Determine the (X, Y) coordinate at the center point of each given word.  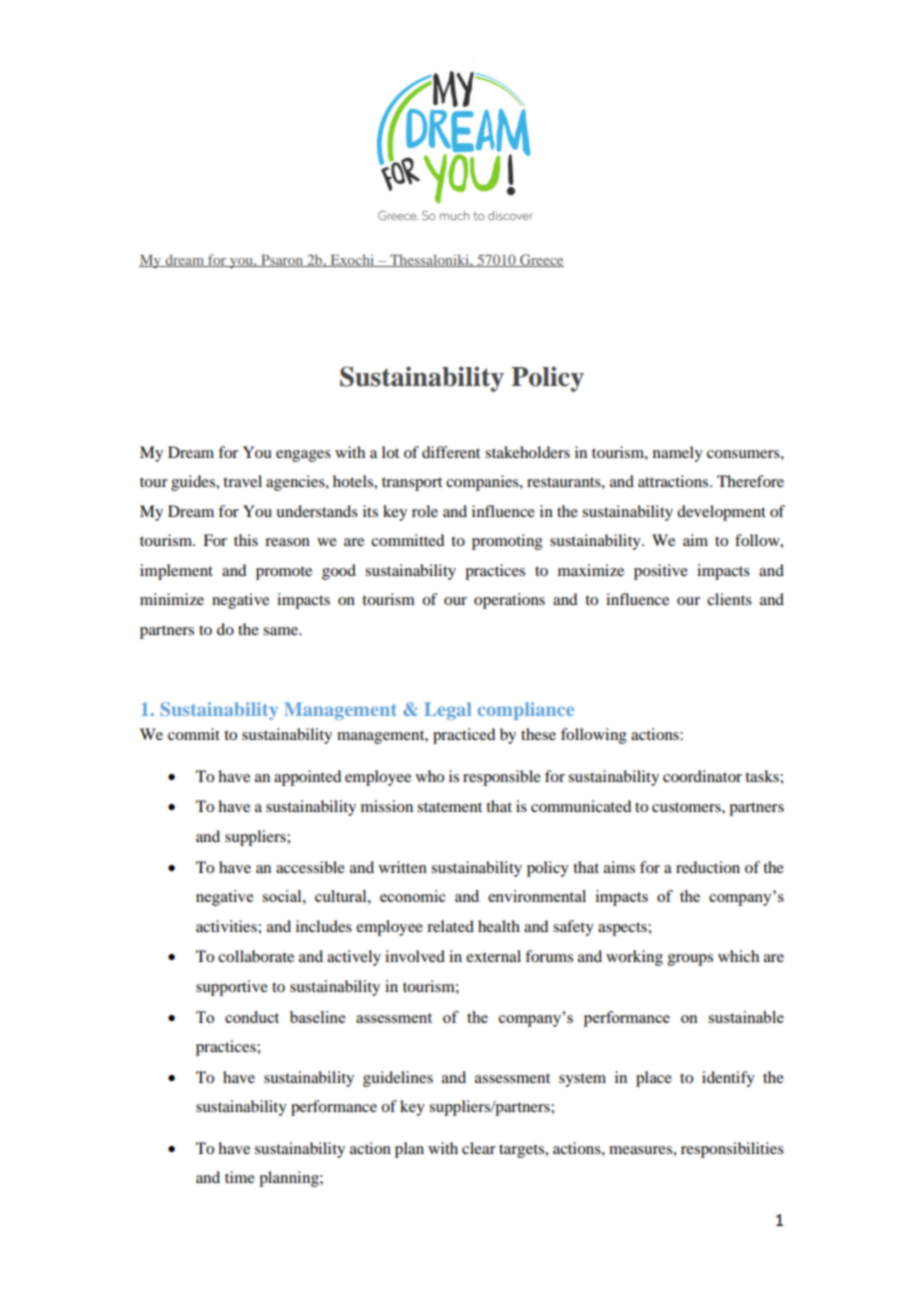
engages (303, 456)
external (493, 956)
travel (242, 481)
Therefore (750, 481)
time (240, 1177)
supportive (232, 988)
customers (687, 807)
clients (729, 599)
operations (509, 601)
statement (449, 807)
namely (678, 454)
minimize (172, 599)
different (451, 452)
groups (690, 960)
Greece (541, 260)
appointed (307, 778)
